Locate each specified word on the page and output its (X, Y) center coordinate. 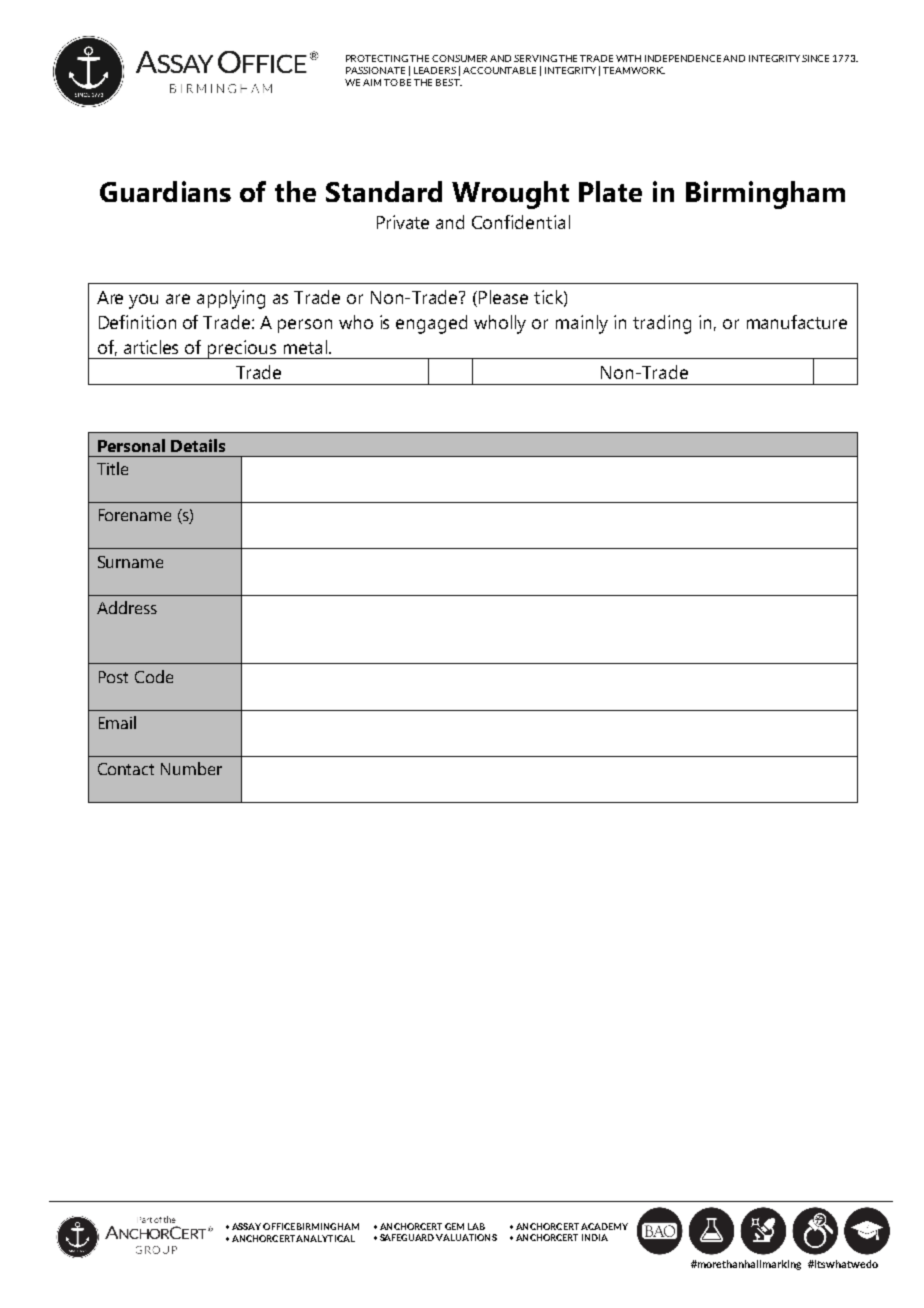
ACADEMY (604, 1226)
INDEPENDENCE (684, 58)
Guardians (165, 191)
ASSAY (246, 1226)
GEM (454, 1226)
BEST (449, 82)
